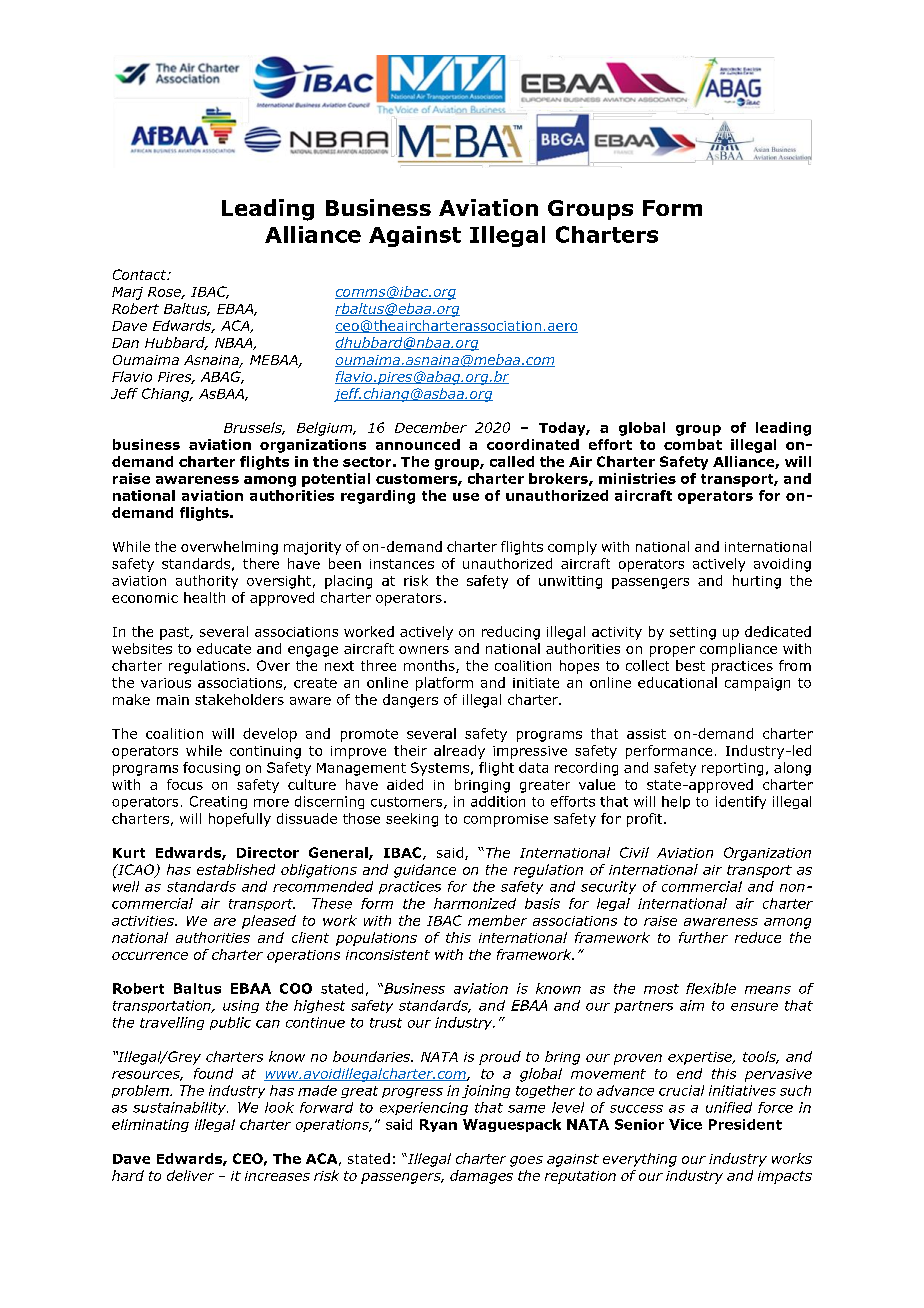  I want to click on December, so click(431, 427).
